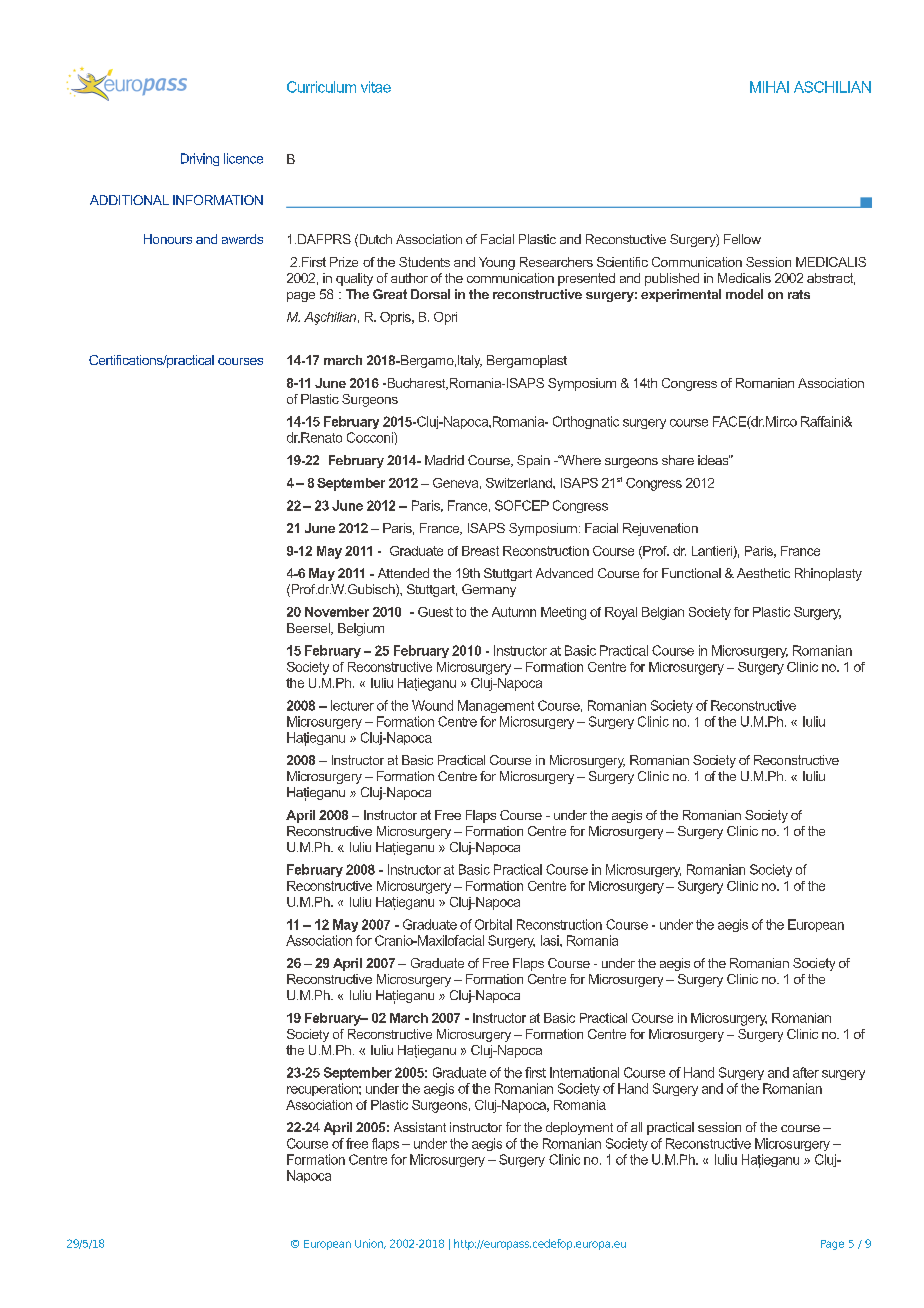 This page has height=1308, width=924. Describe the element at coordinates (579, 1128) in the page. I see `deployment` at that location.
